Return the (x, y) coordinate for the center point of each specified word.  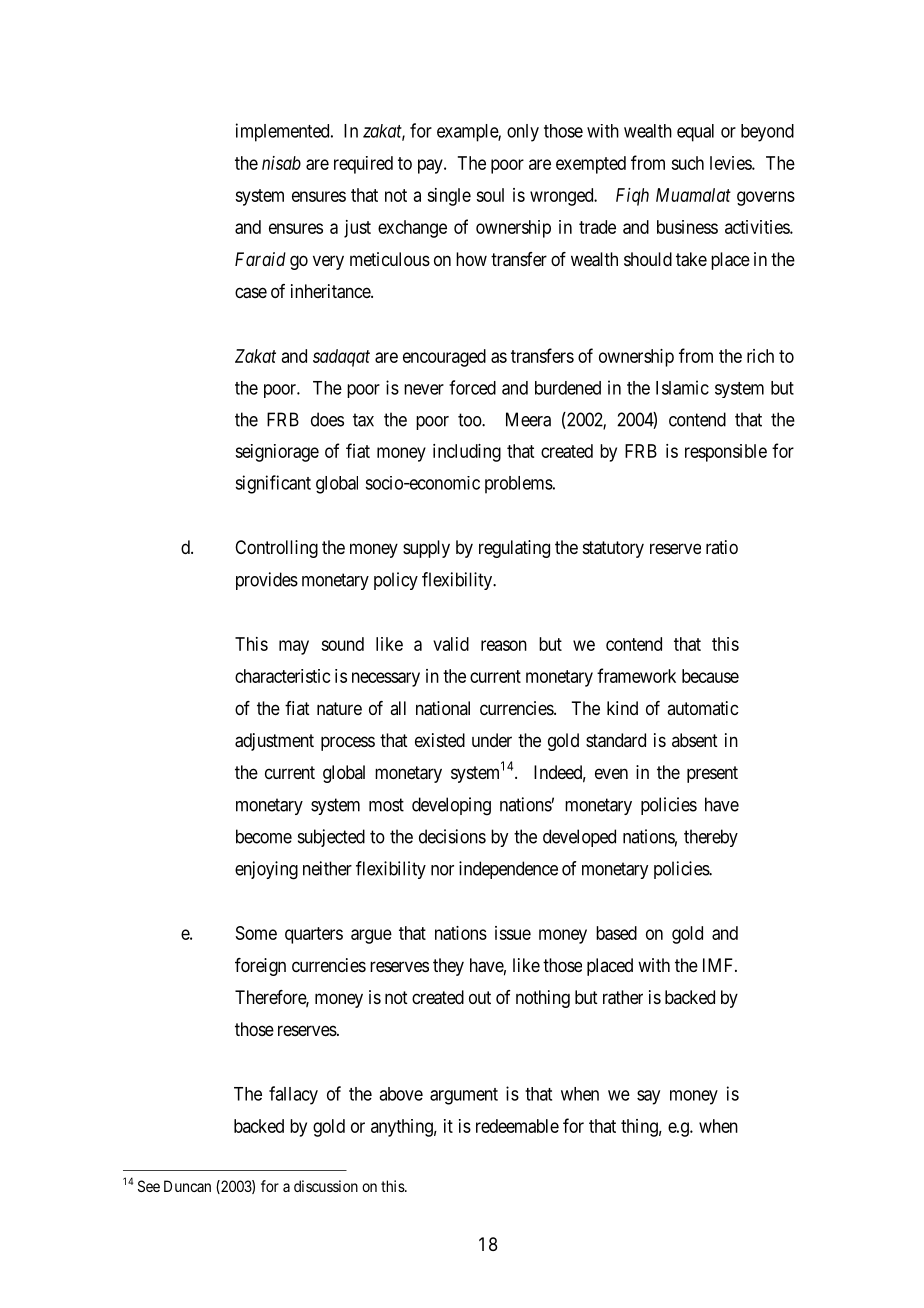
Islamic (682, 387)
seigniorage (277, 453)
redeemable (517, 1126)
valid (451, 644)
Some (256, 933)
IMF (719, 965)
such (687, 163)
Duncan (187, 1186)
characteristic (283, 676)
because (710, 676)
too (470, 420)
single (449, 197)
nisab (281, 163)
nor (442, 870)
